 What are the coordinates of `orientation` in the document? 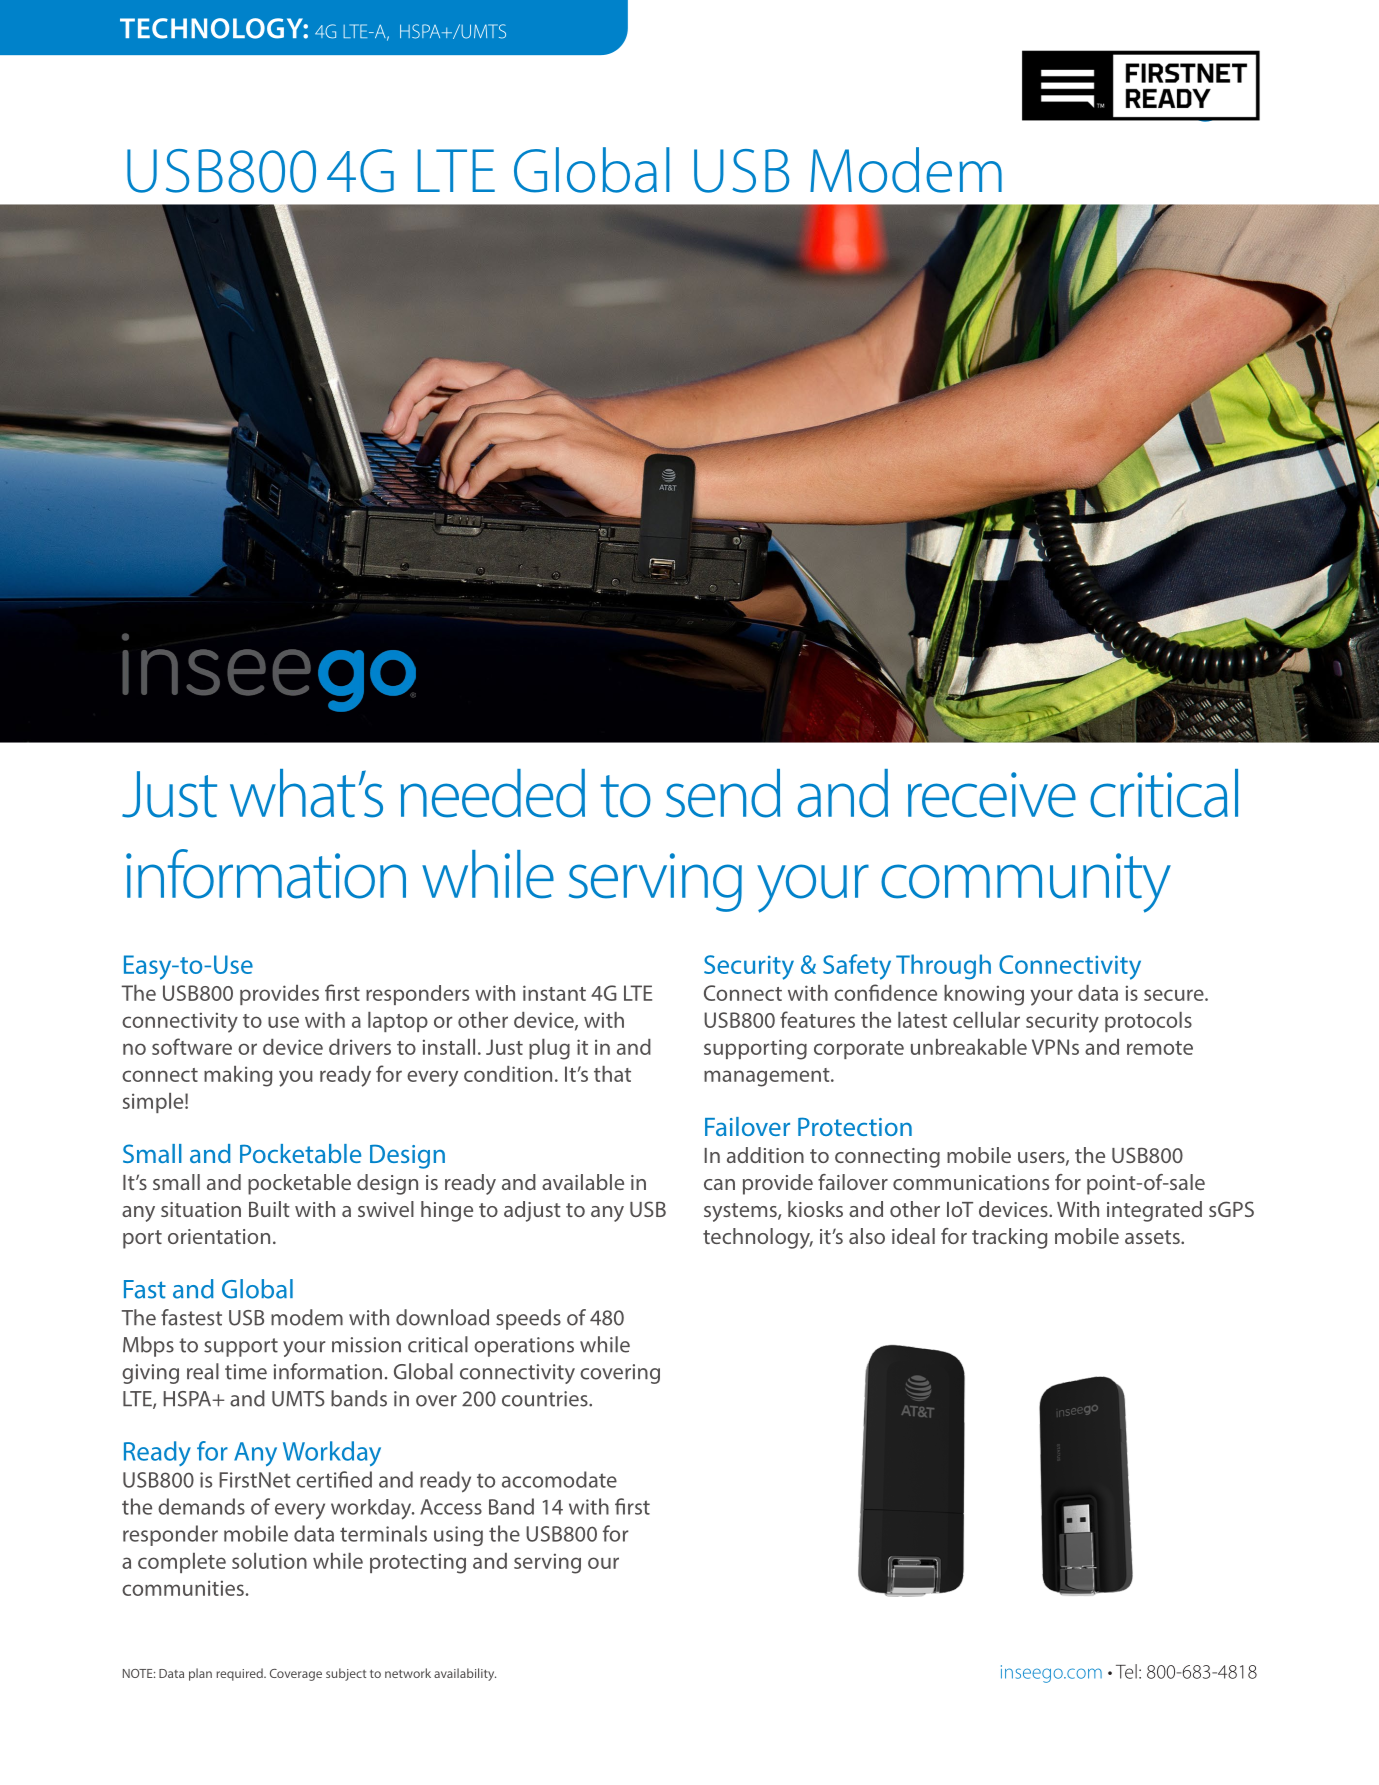 It's located at (219, 1236).
